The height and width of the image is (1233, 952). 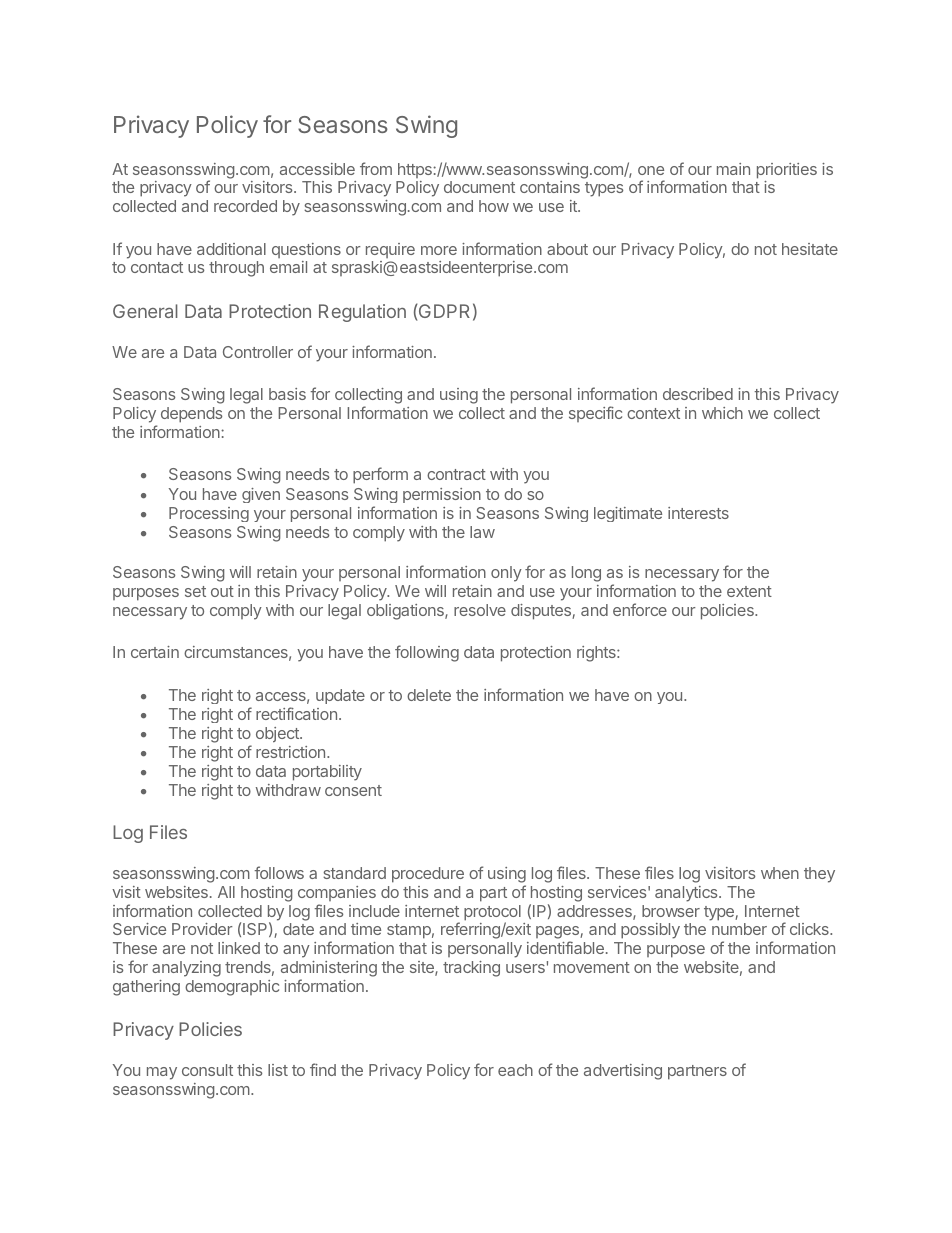 What do you see at coordinates (290, 752) in the image?
I see `restriction` at bounding box center [290, 752].
